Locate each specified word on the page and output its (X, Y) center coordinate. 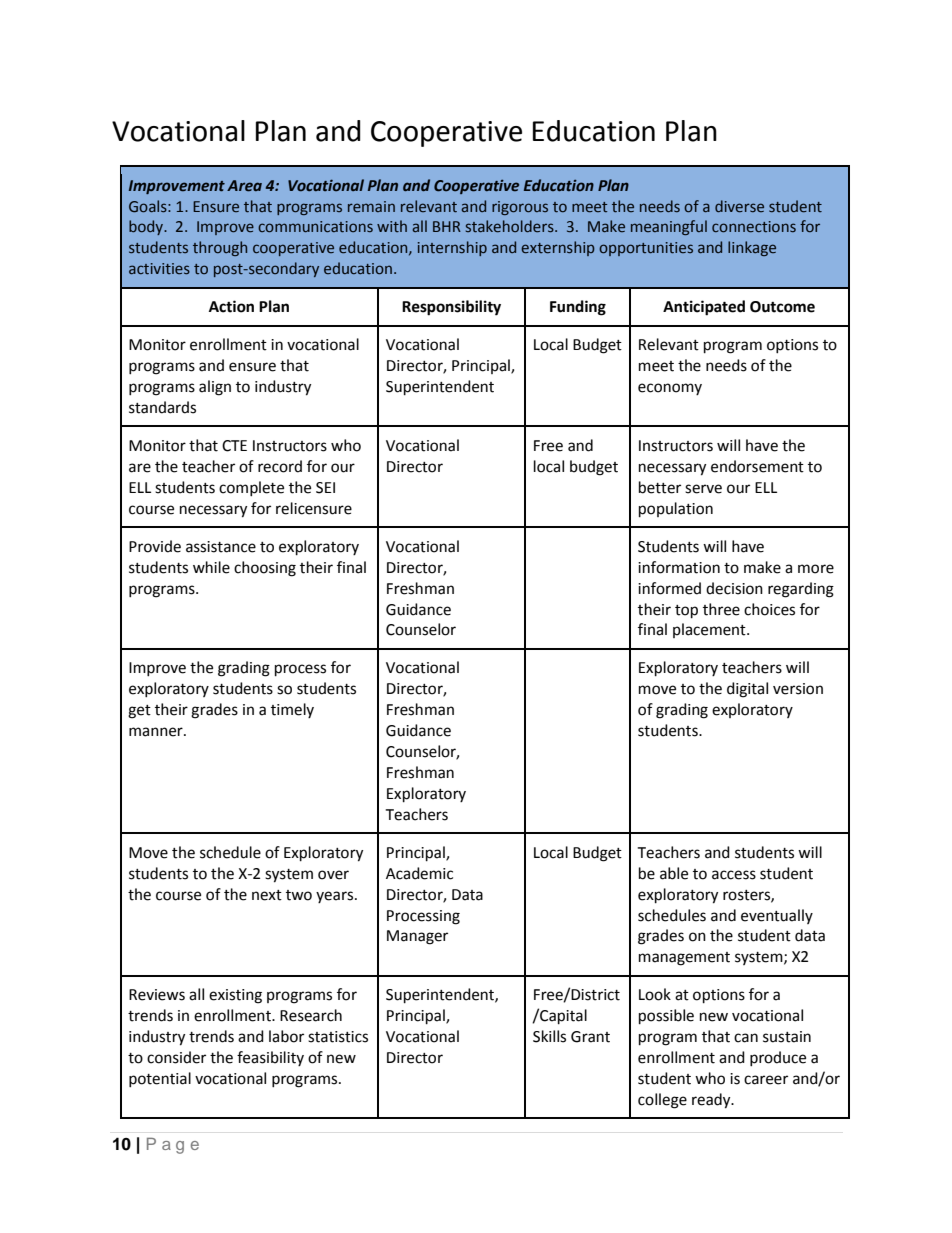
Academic (419, 873)
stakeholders (511, 226)
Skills (549, 1036)
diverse (739, 206)
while (211, 567)
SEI (325, 488)
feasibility (270, 1058)
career (766, 1080)
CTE (234, 446)
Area (244, 186)
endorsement (757, 466)
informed (669, 588)
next (267, 895)
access (734, 875)
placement (710, 630)
